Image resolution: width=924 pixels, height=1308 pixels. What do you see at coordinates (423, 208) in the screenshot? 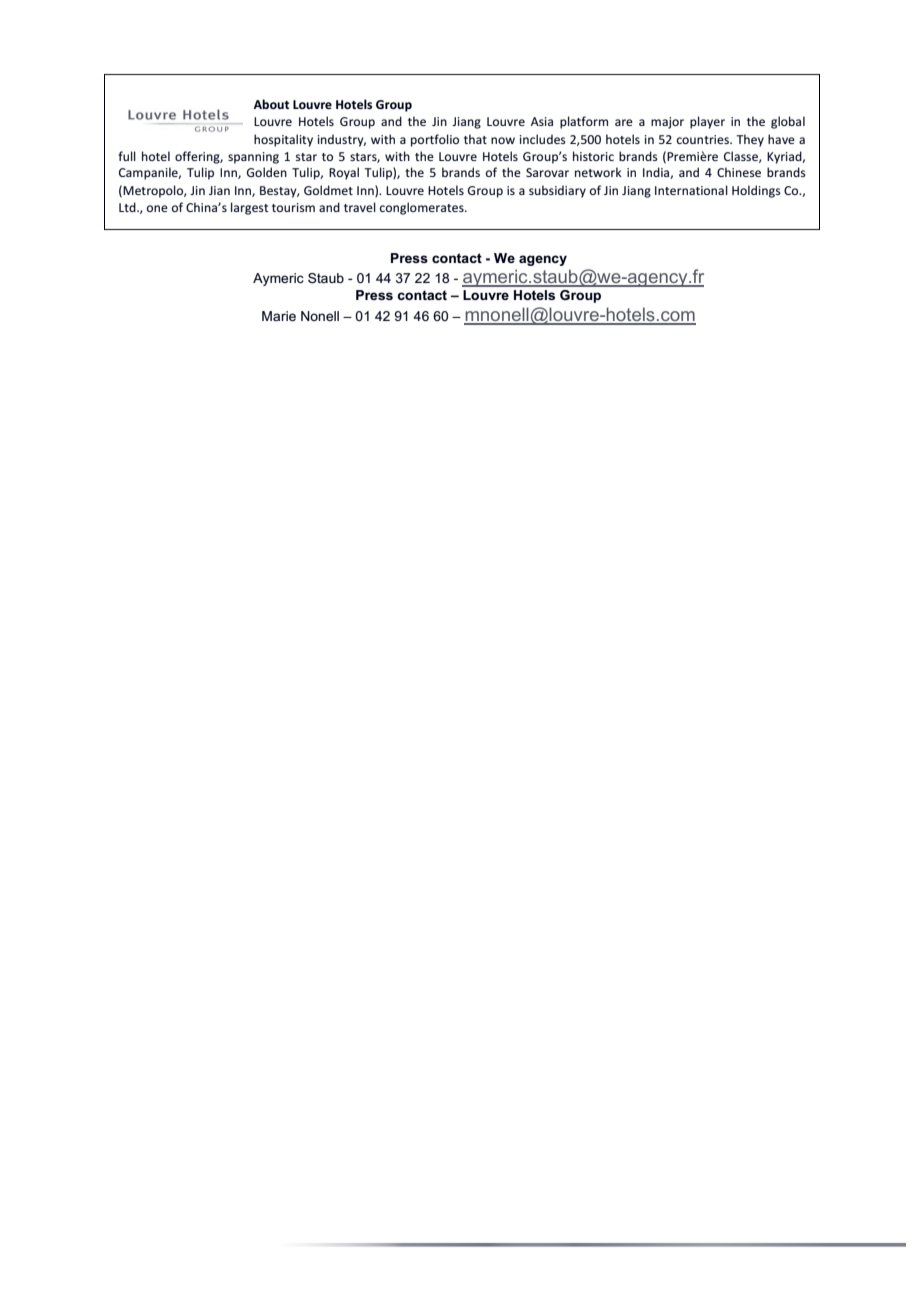
I see `conglomerates` at bounding box center [423, 208].
